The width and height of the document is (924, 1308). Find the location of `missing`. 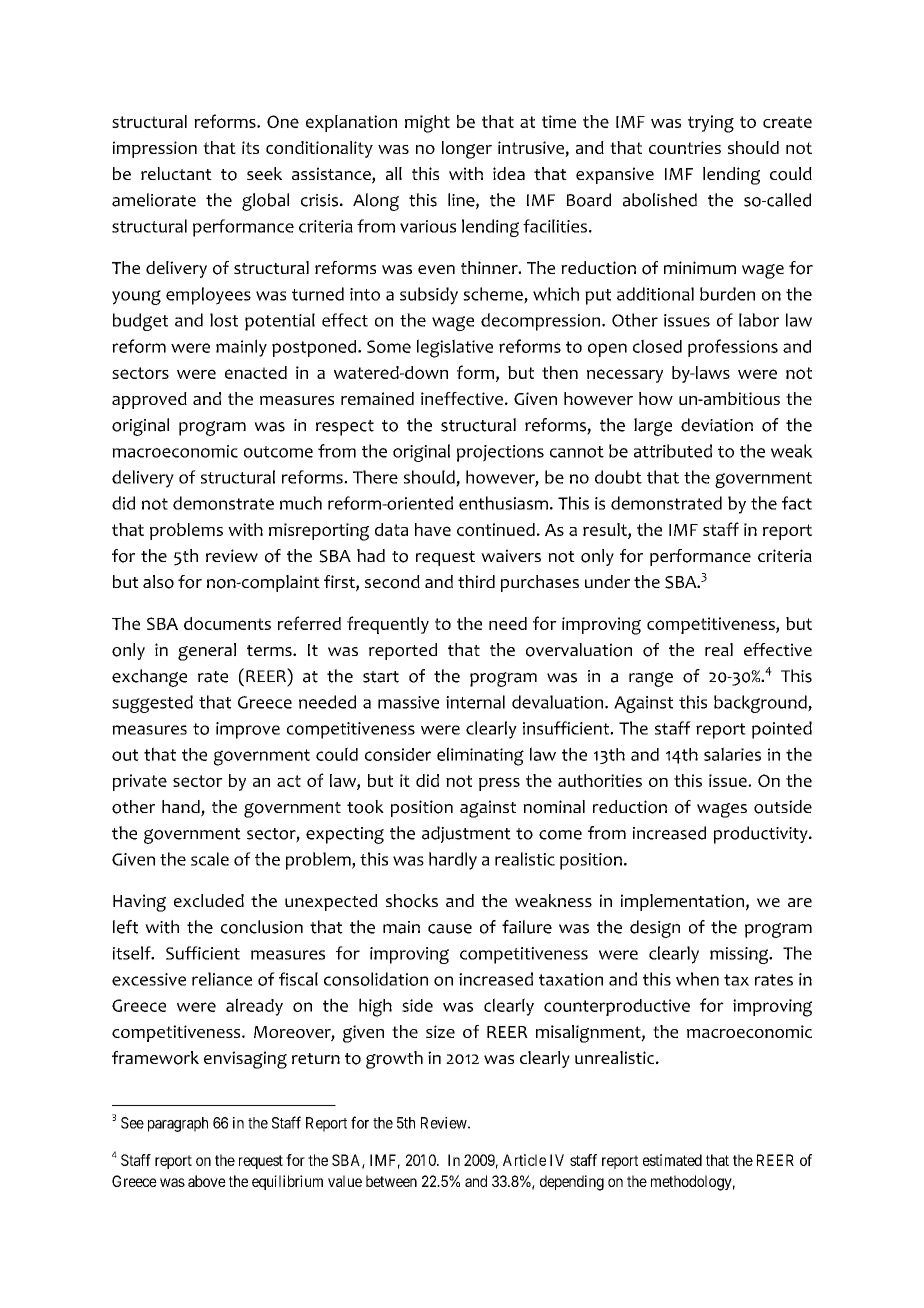

missing is located at coordinates (740, 955).
